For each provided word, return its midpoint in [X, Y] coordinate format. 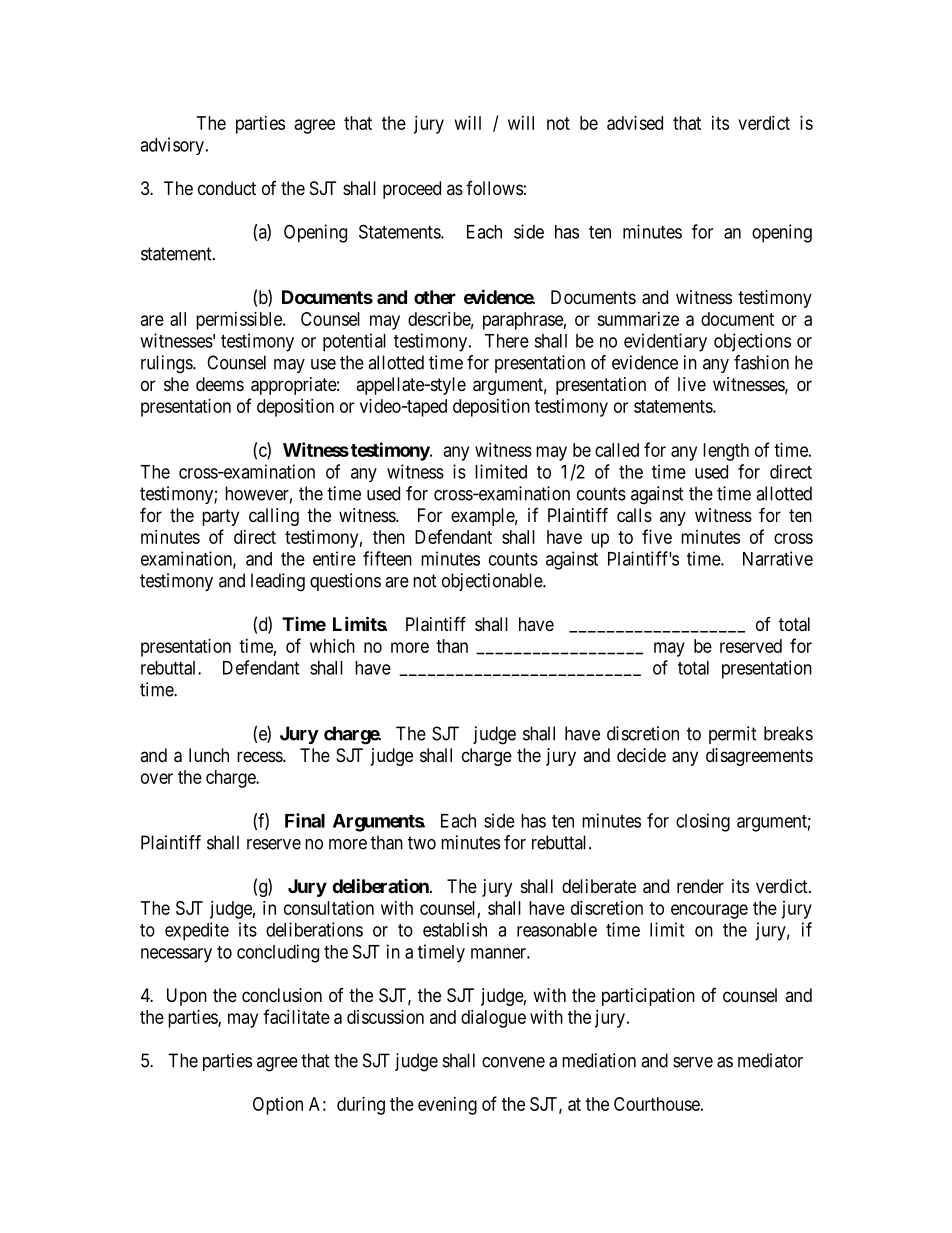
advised [635, 123]
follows [494, 188]
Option [278, 1106]
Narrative [778, 558]
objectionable [493, 582]
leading [278, 582]
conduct [227, 188]
